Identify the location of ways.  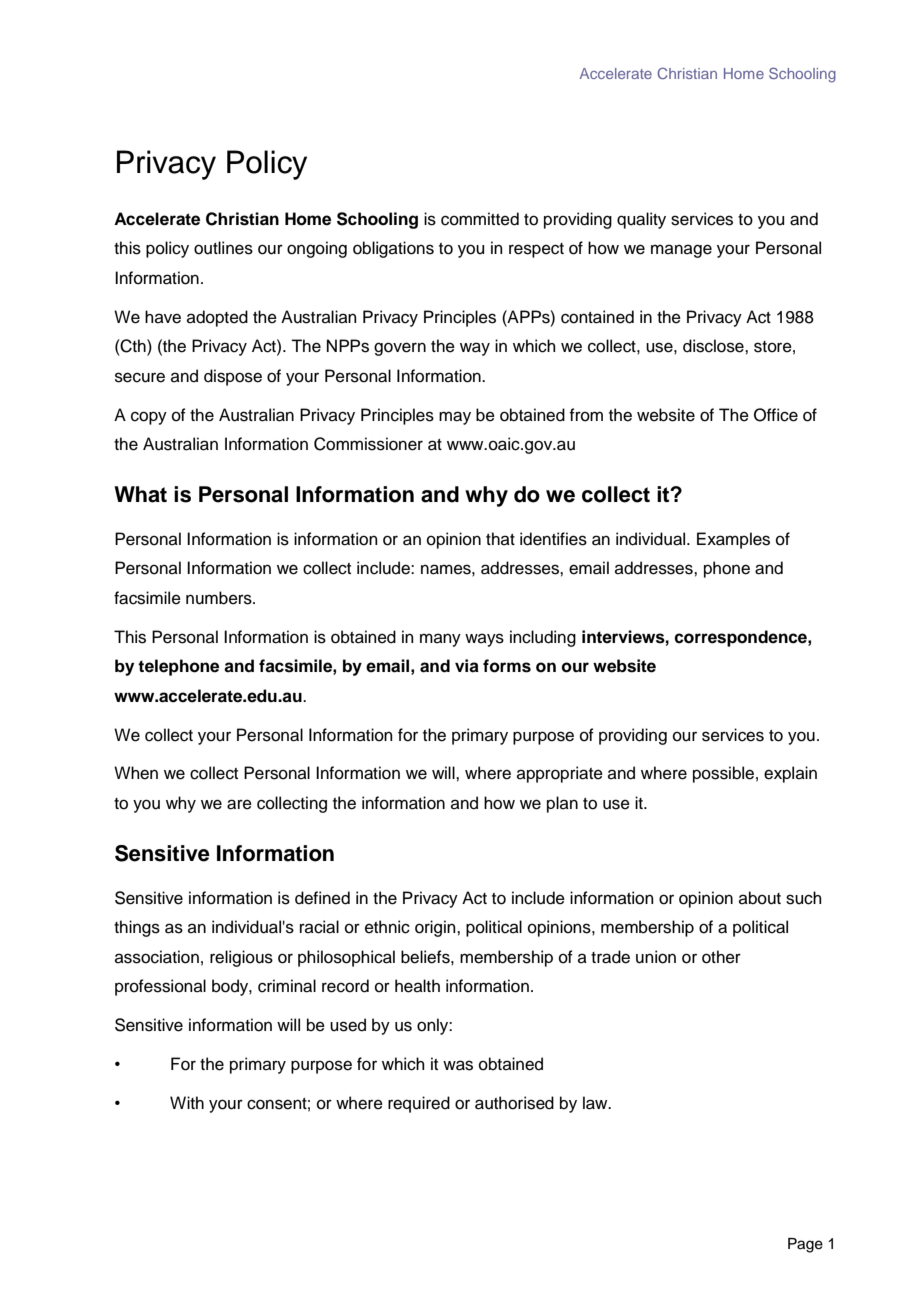
(484, 640).
